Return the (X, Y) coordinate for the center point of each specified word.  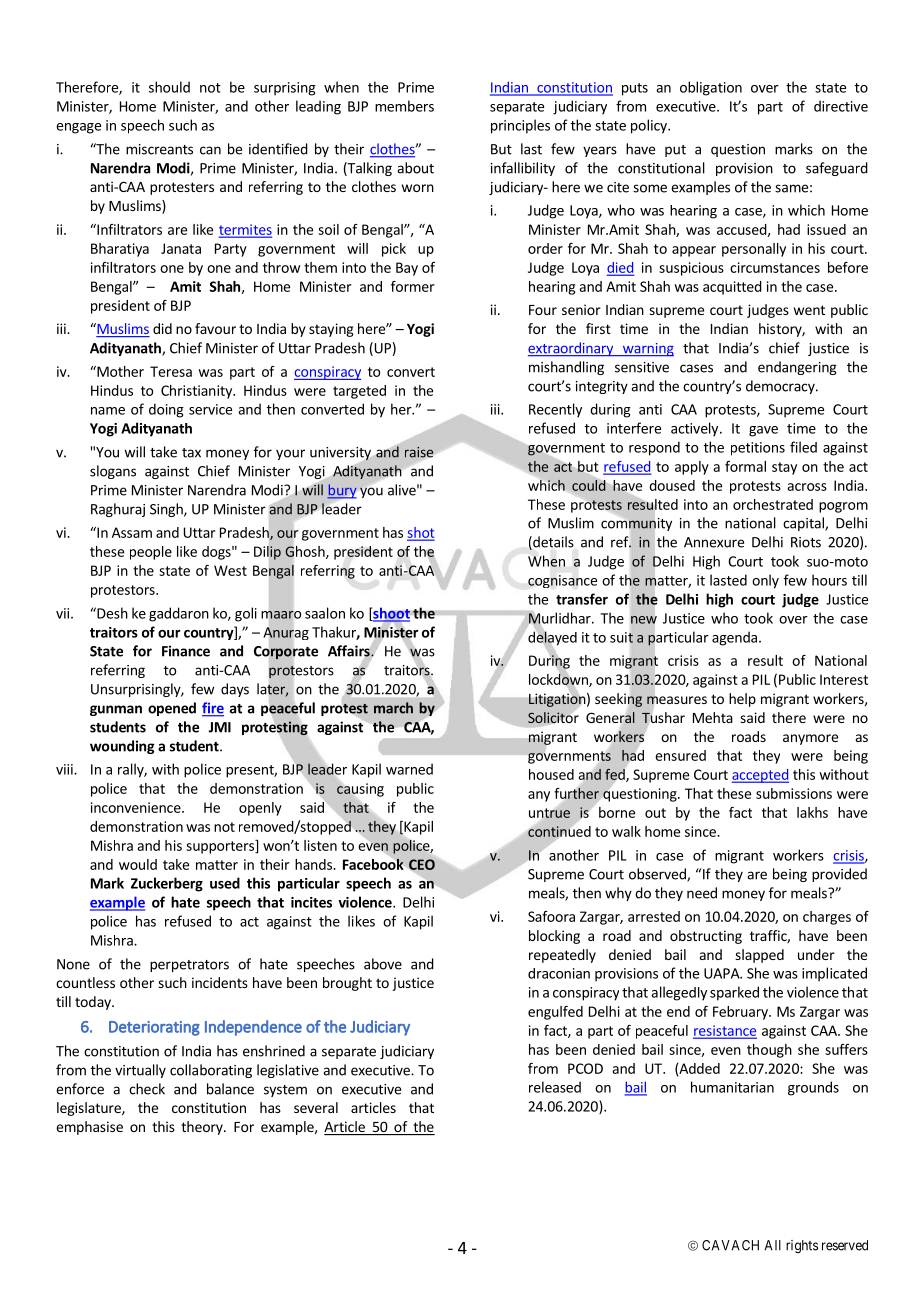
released (555, 1087)
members (404, 106)
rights (802, 1246)
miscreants (159, 149)
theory (203, 1128)
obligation (711, 88)
